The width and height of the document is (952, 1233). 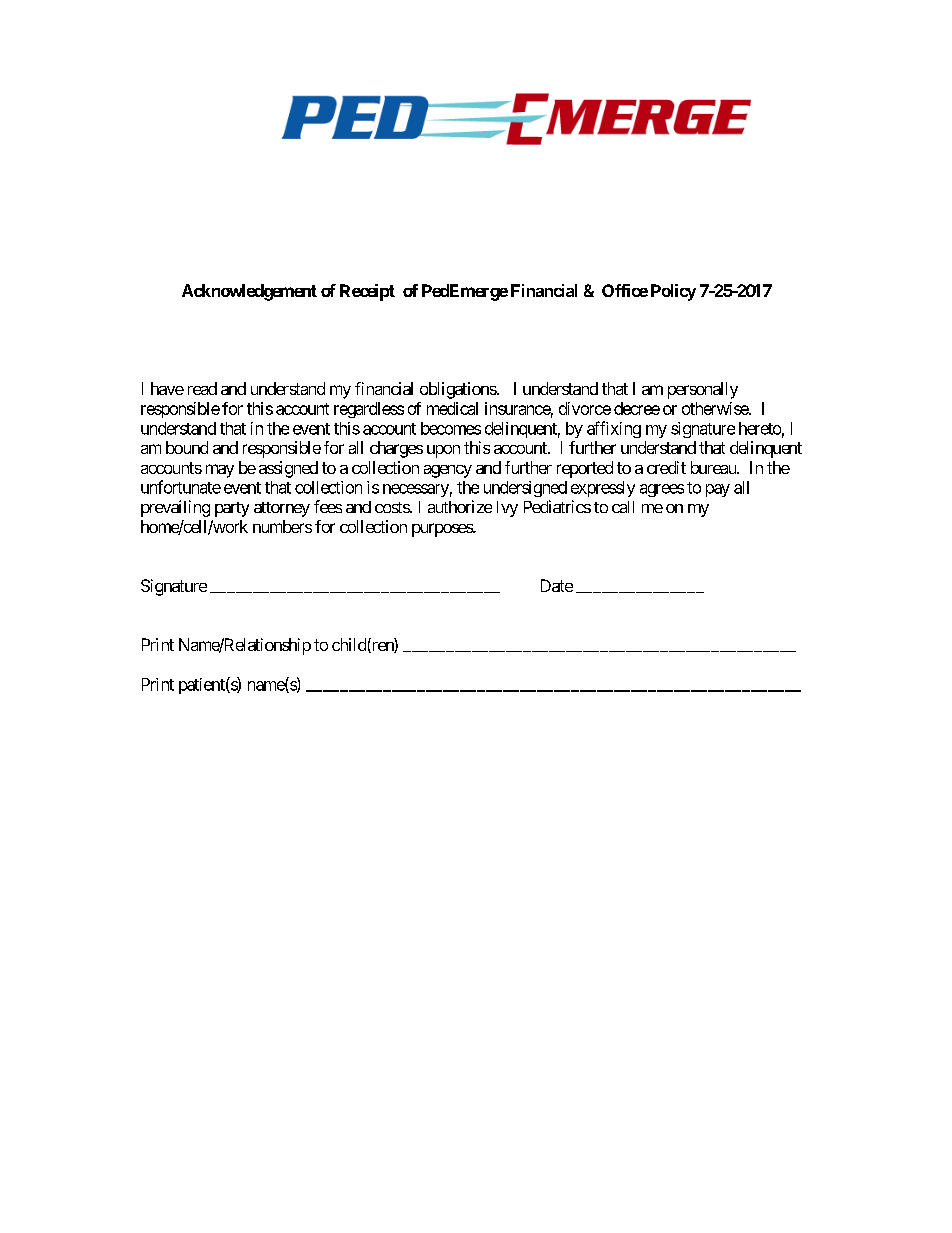 I want to click on Policy, so click(x=673, y=292).
